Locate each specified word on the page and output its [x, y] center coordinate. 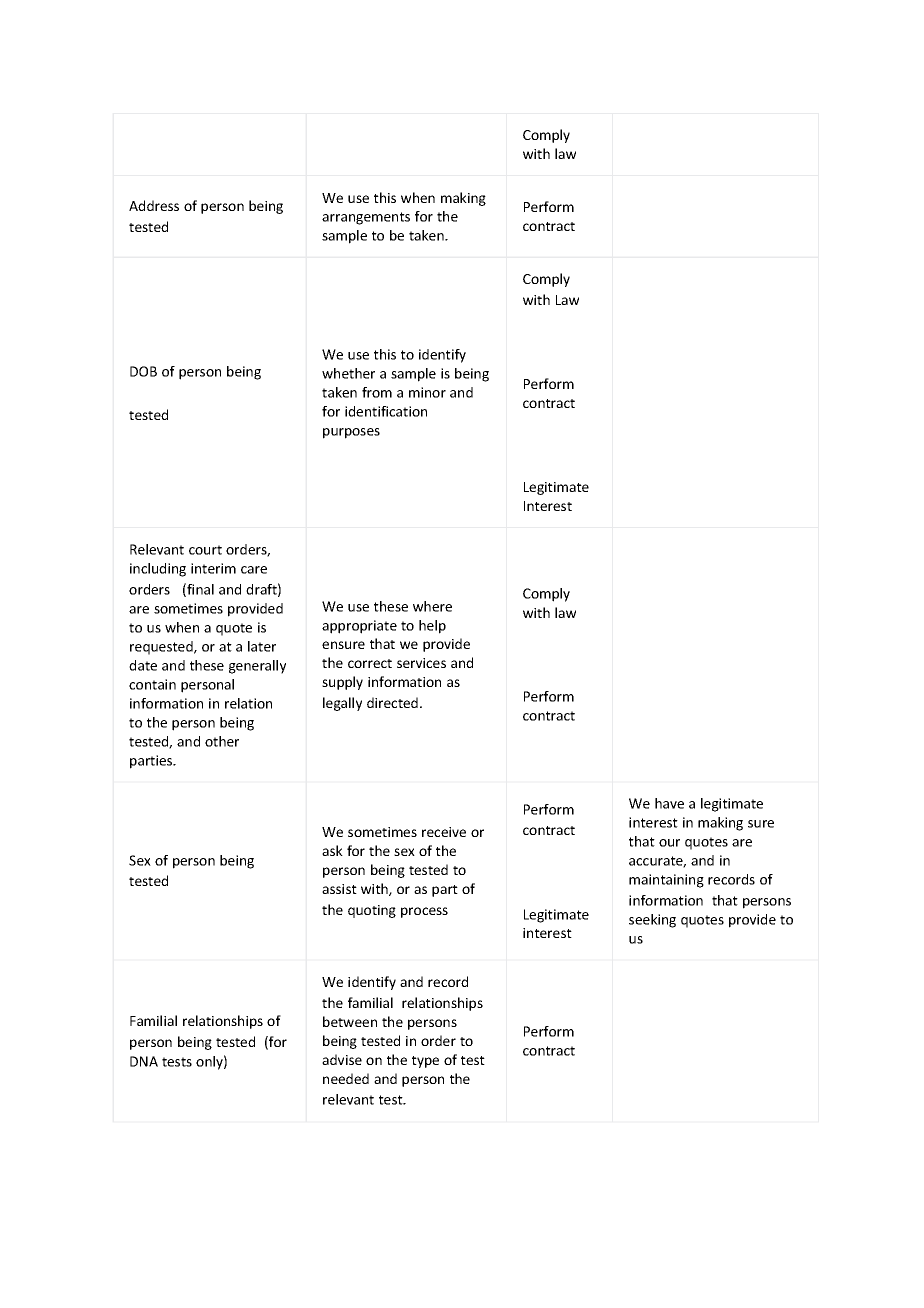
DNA [144, 1061]
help [432, 627]
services [421, 663]
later [262, 646]
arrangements [366, 218]
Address [154, 205]
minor [427, 392]
